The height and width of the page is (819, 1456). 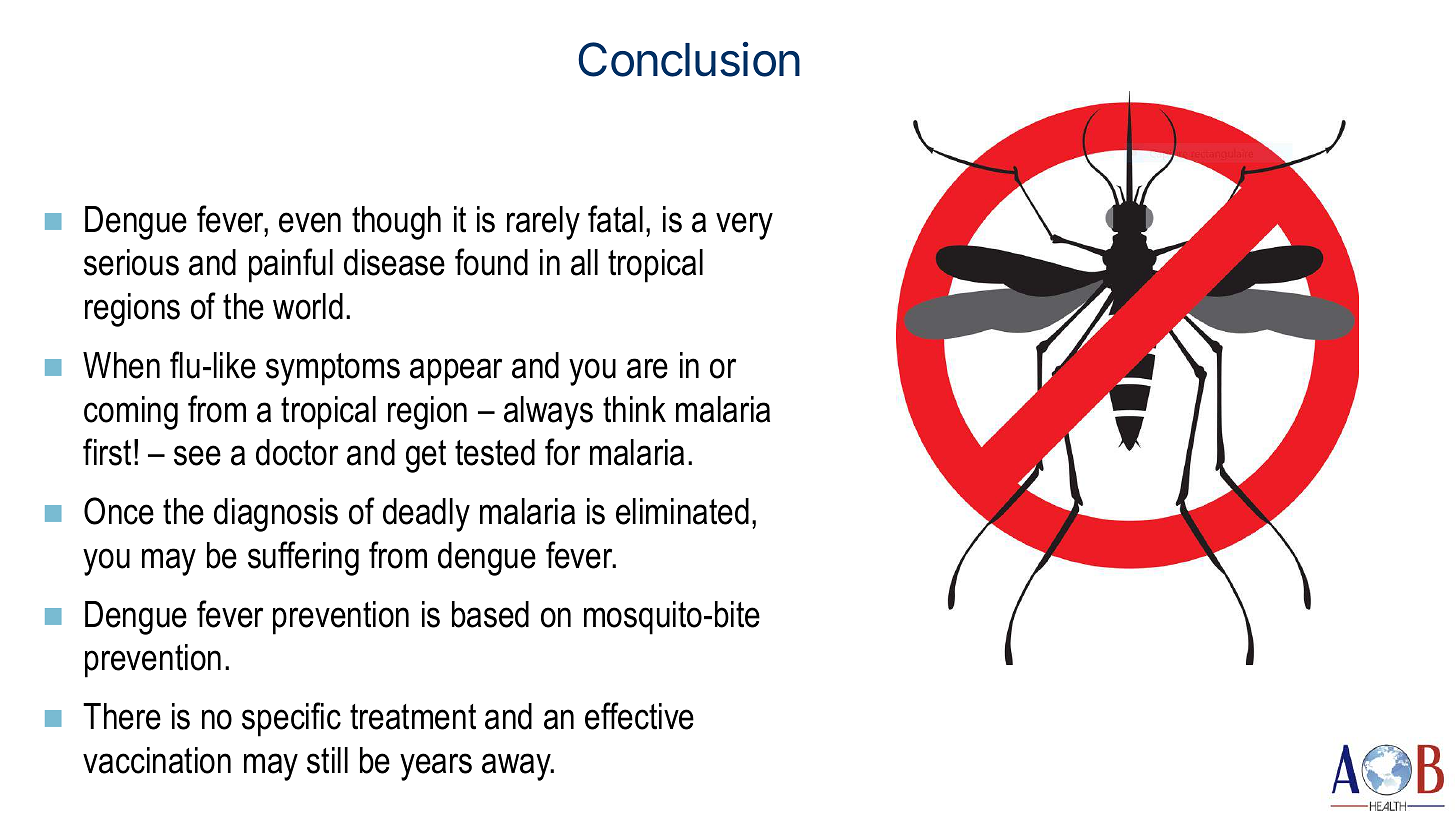 What do you see at coordinates (689, 59) in the page?
I see `Conclusion` at bounding box center [689, 59].
